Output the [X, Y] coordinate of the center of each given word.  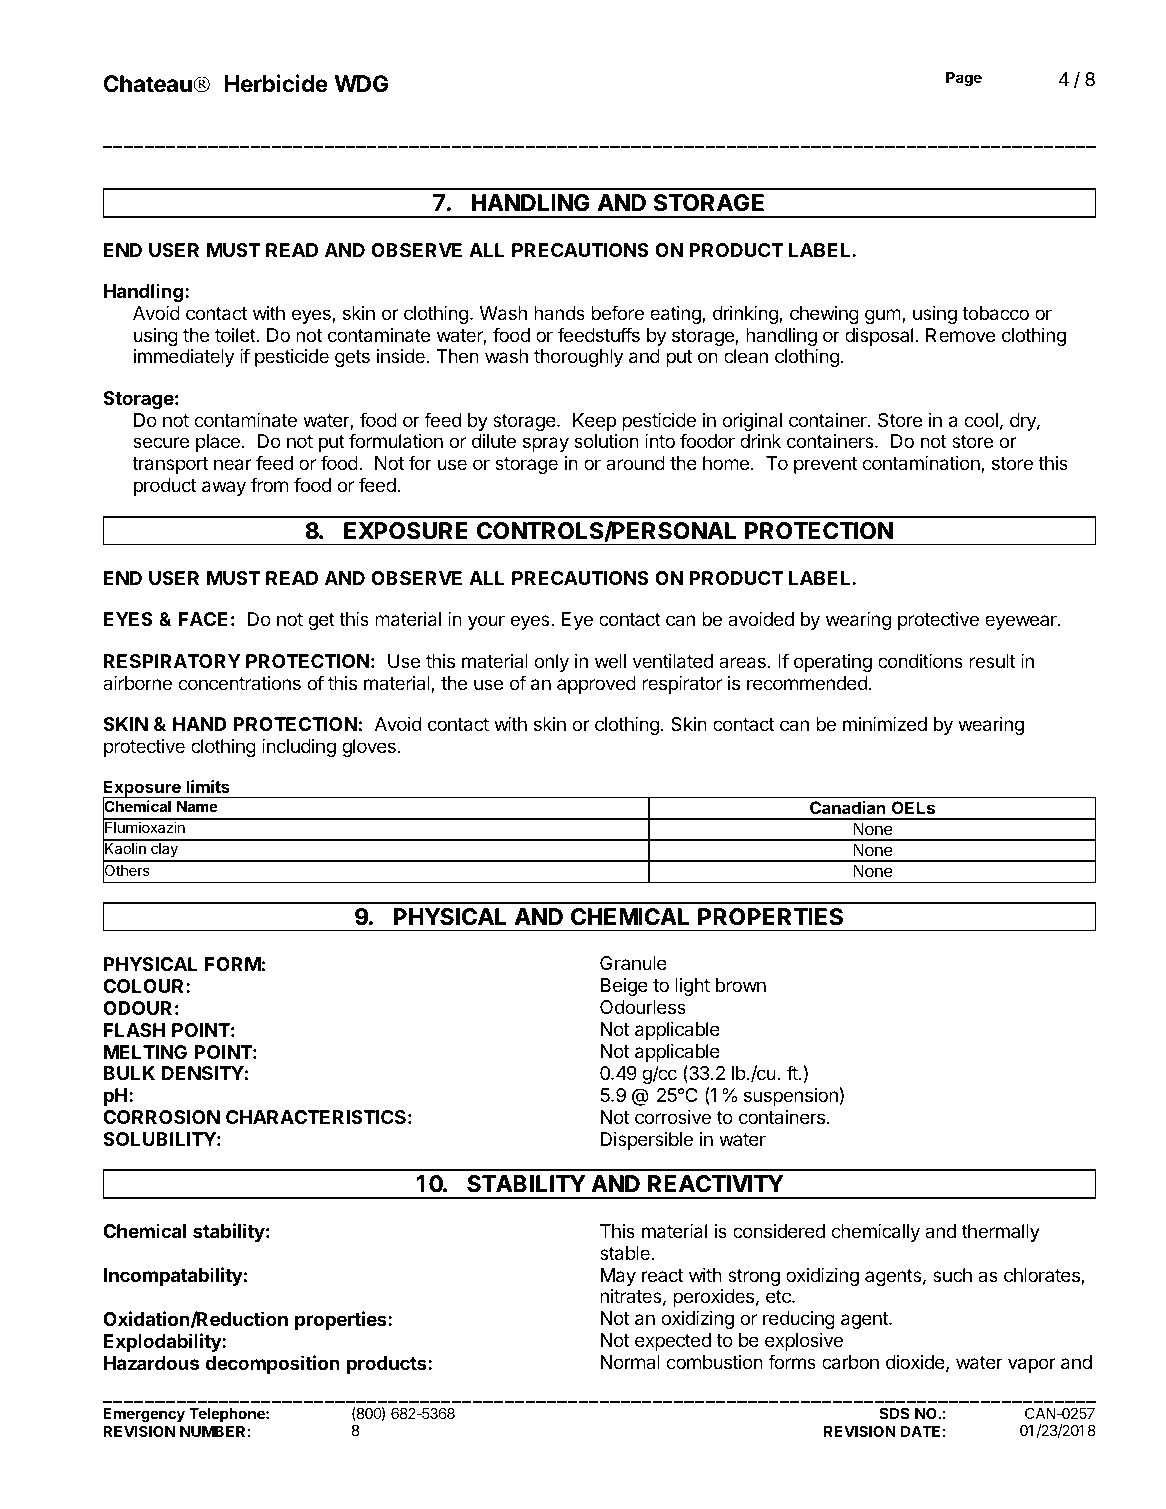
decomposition [272, 1364]
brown [741, 985]
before [617, 312]
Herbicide [276, 83]
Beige [624, 987]
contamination [922, 464]
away [224, 488]
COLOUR [145, 986]
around [635, 463]
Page [964, 79]
